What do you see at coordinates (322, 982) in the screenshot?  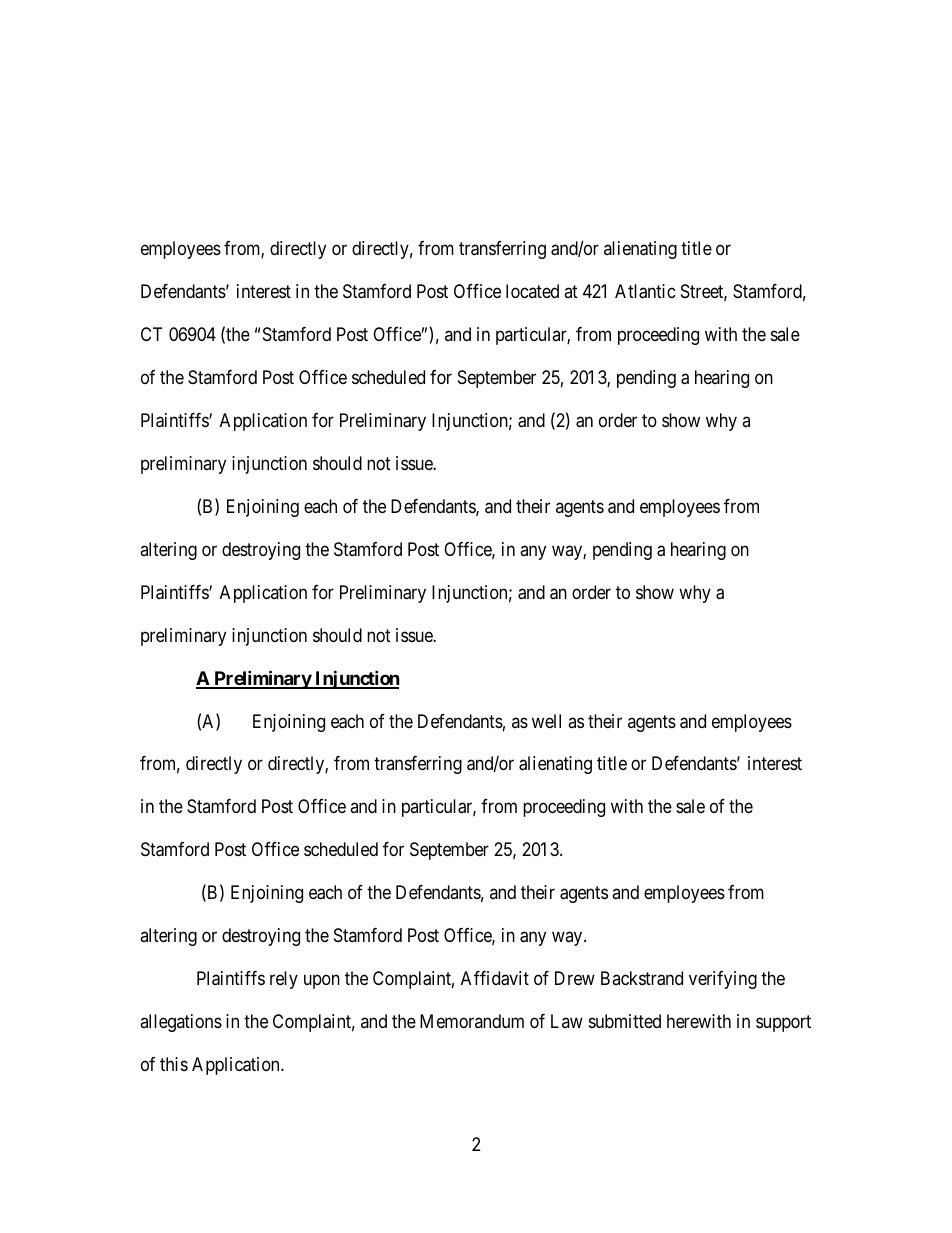 I see `upon` at bounding box center [322, 982].
